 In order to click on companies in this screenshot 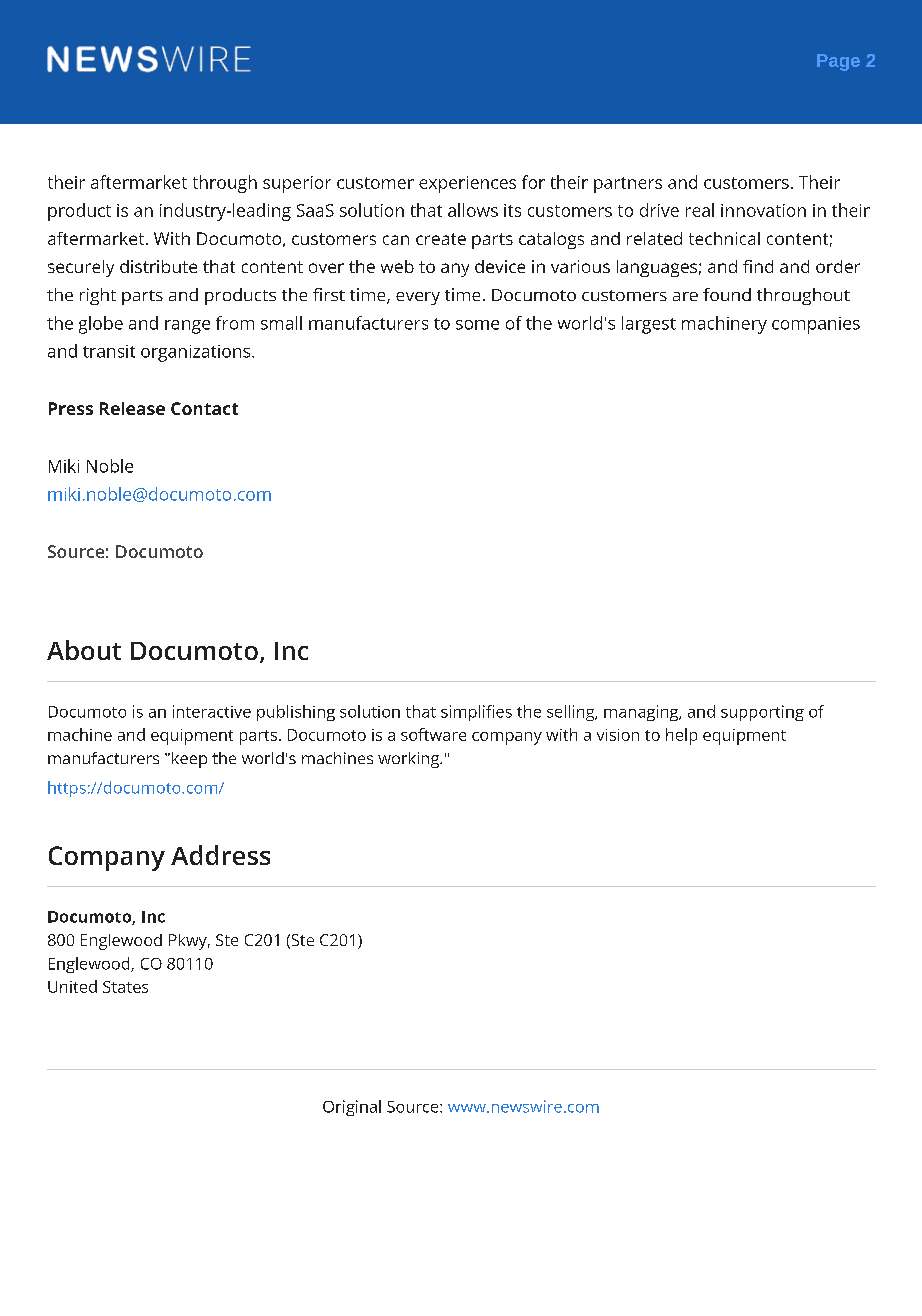, I will do `click(816, 325)`.
